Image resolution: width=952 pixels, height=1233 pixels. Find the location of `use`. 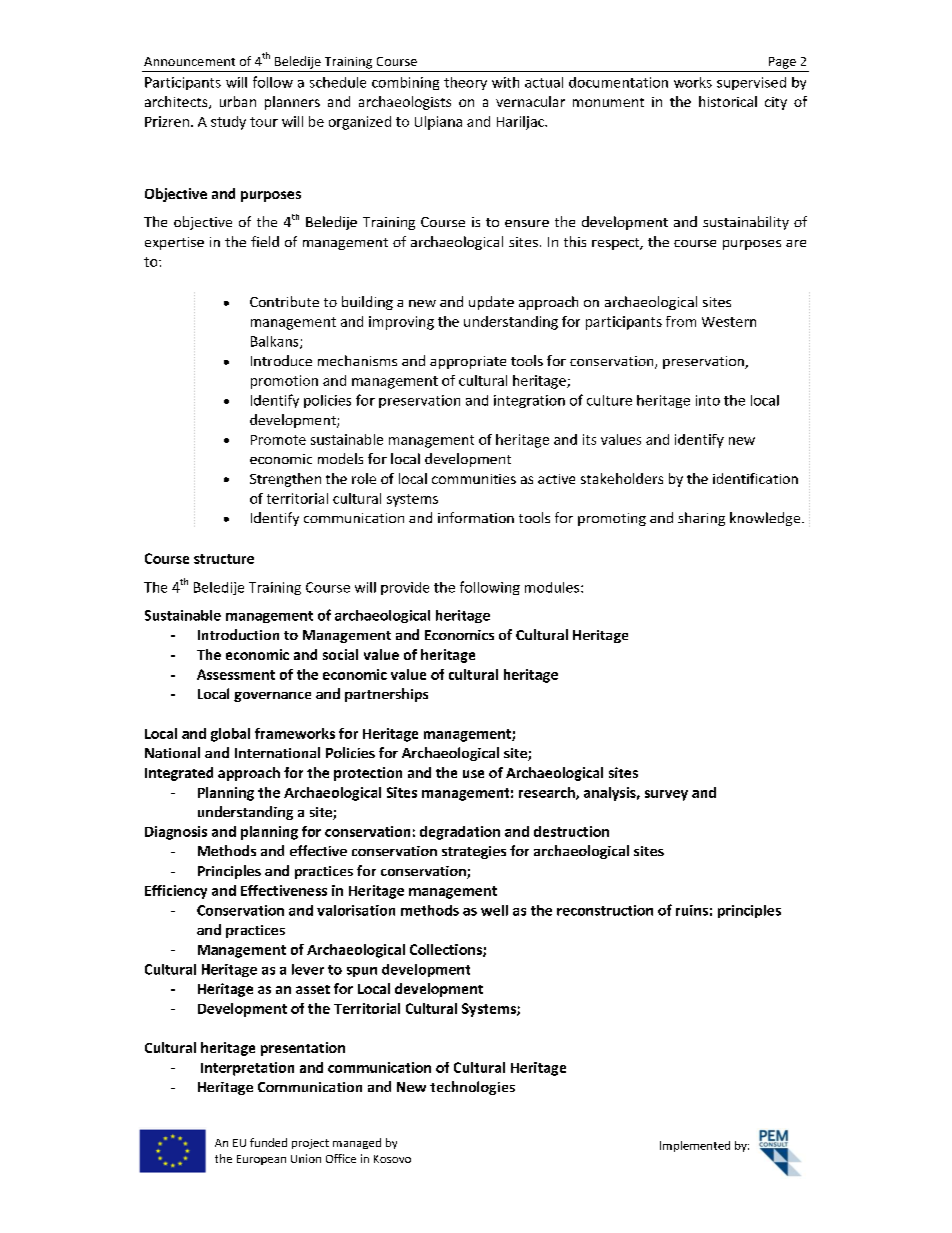

use is located at coordinates (473, 774).
